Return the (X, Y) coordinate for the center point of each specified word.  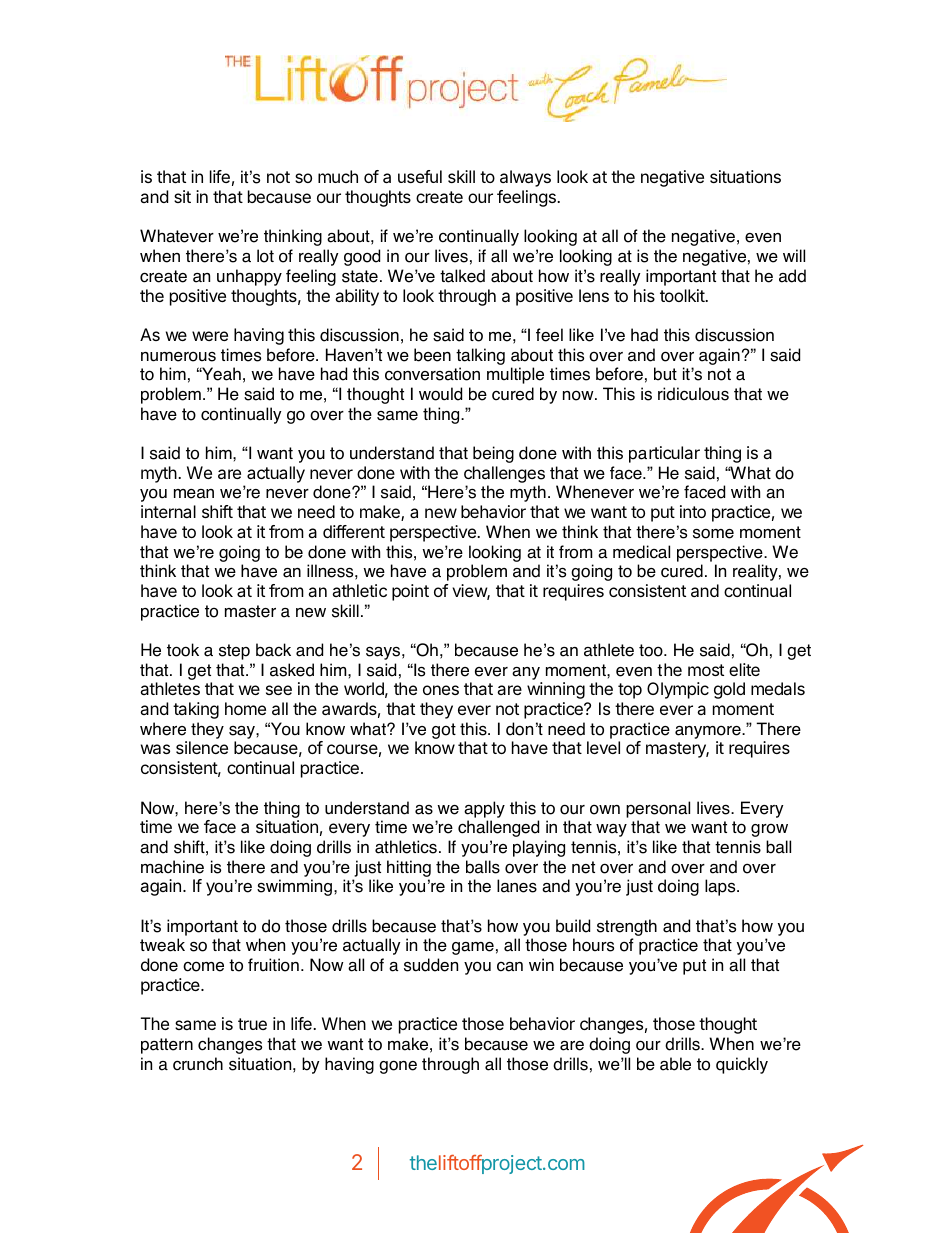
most (706, 670)
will (794, 255)
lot (265, 256)
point (410, 592)
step (234, 652)
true (252, 1024)
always (525, 178)
